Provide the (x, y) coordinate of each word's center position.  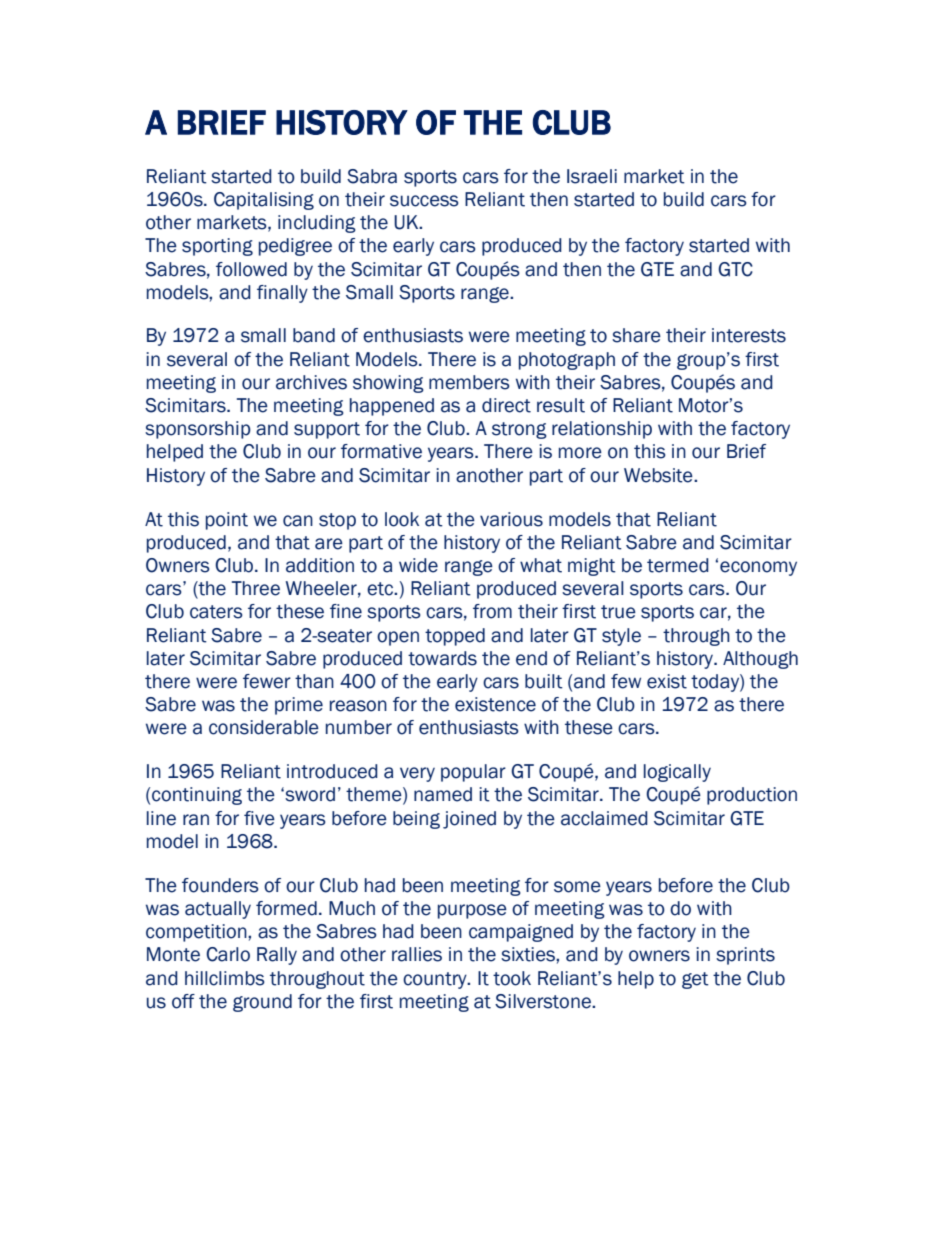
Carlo (228, 954)
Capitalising (264, 201)
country (436, 980)
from (492, 611)
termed (678, 565)
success (424, 201)
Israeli (592, 176)
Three (256, 588)
